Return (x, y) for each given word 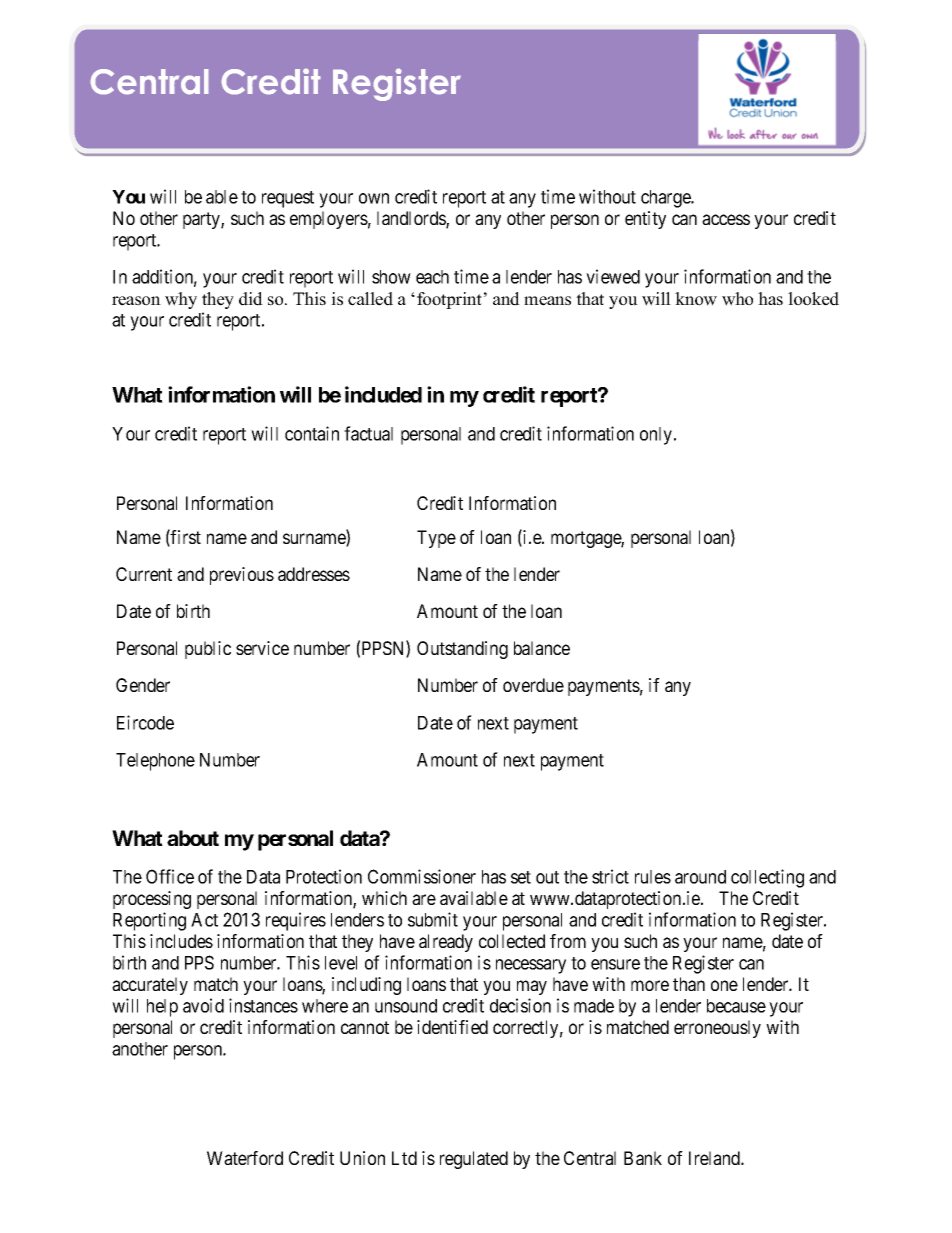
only (657, 436)
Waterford (245, 1158)
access (726, 219)
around (700, 877)
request (288, 199)
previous (242, 576)
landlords (412, 219)
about (193, 838)
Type (436, 539)
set (521, 877)
